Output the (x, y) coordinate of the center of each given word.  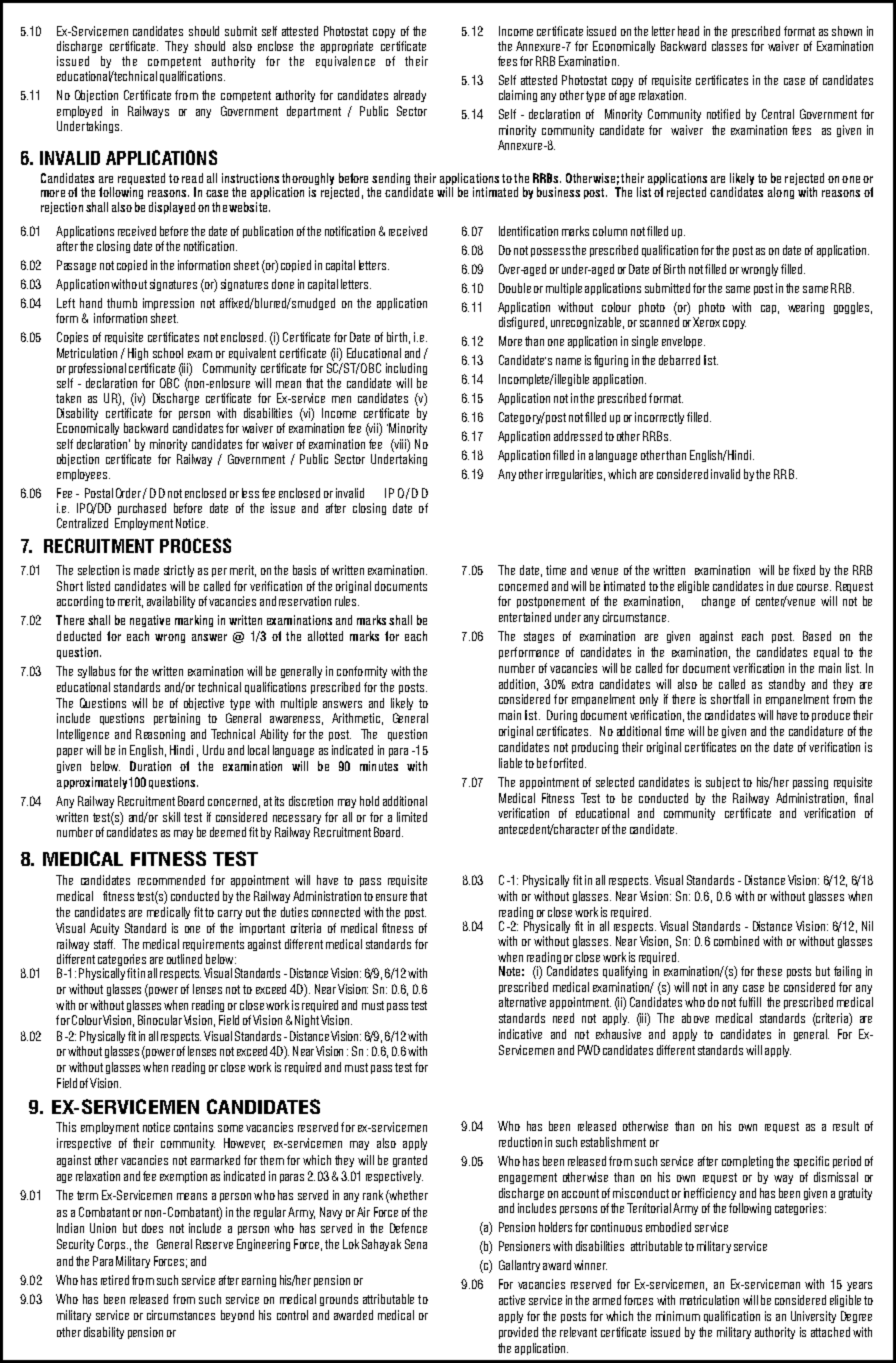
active (512, 1300)
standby (787, 685)
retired (115, 1280)
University (813, 1317)
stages (539, 637)
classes (729, 46)
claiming (518, 96)
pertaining (177, 719)
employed (79, 112)
